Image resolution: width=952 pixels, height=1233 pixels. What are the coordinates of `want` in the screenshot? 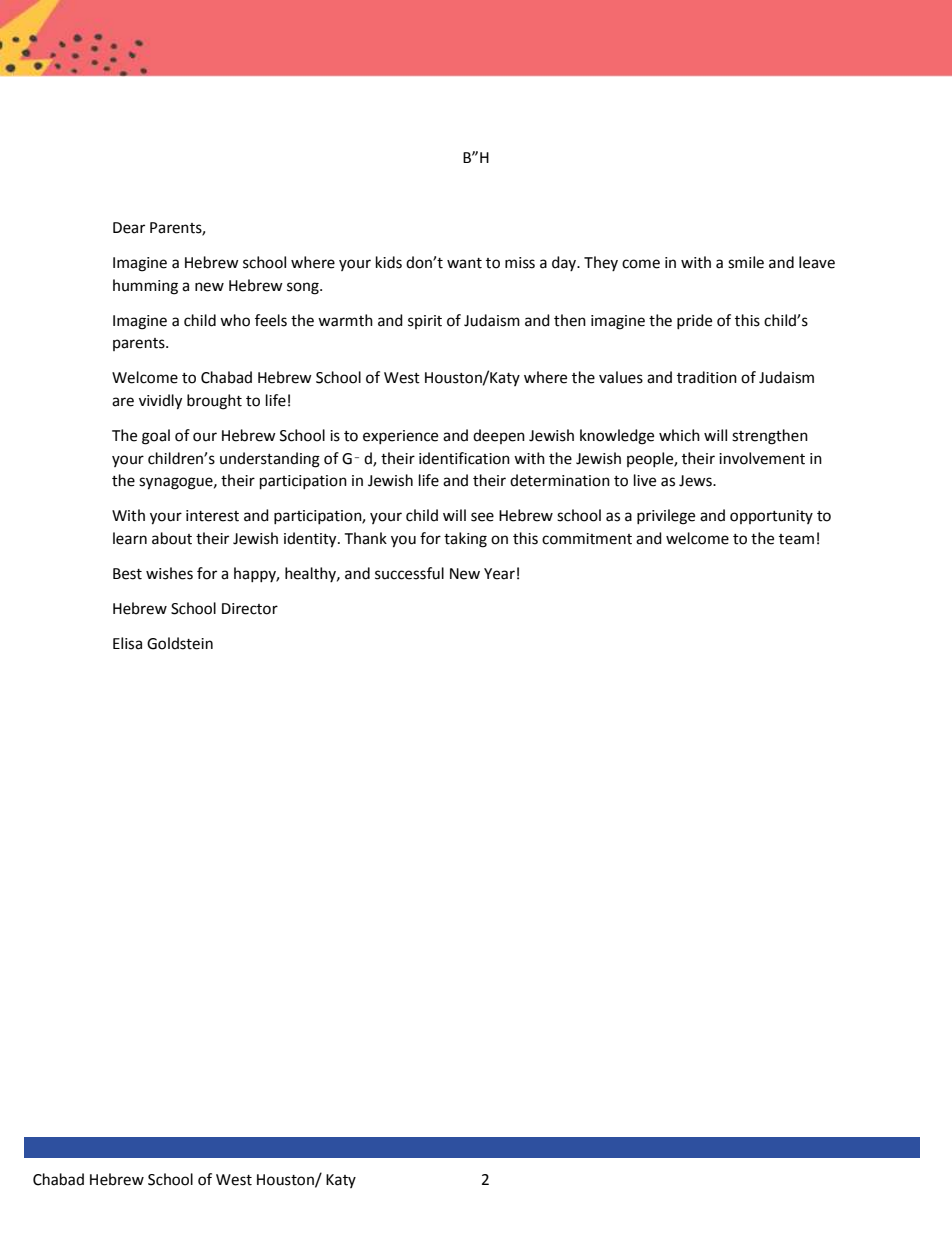 It's located at (464, 263).
